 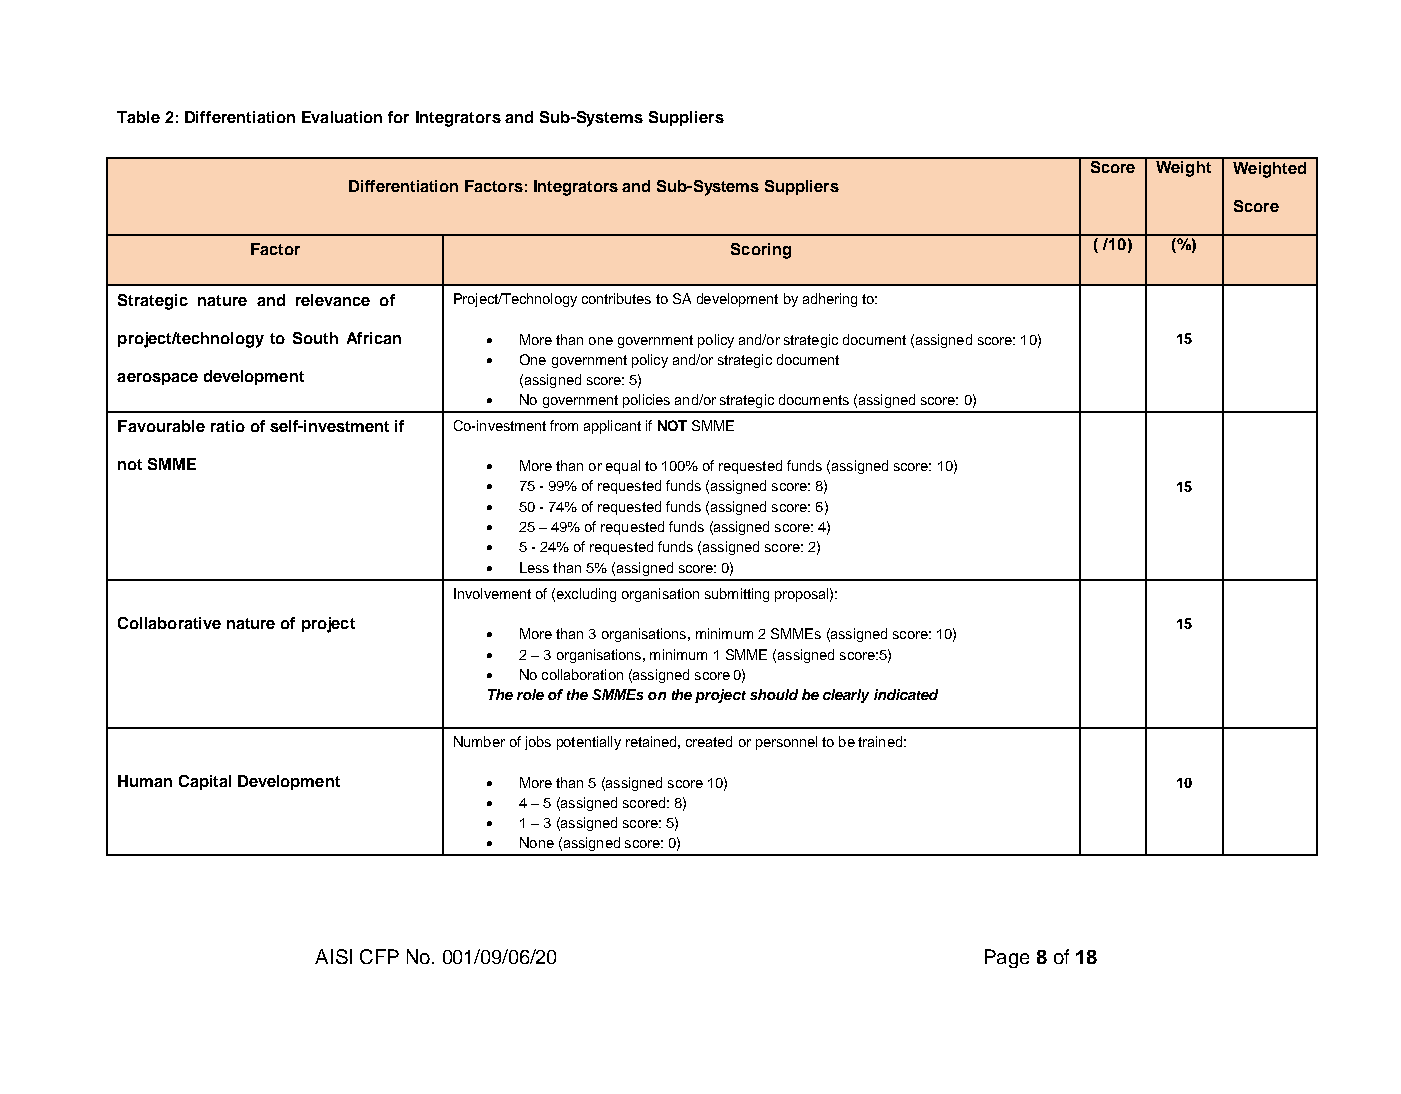 I want to click on Evaluation, so click(x=342, y=117).
